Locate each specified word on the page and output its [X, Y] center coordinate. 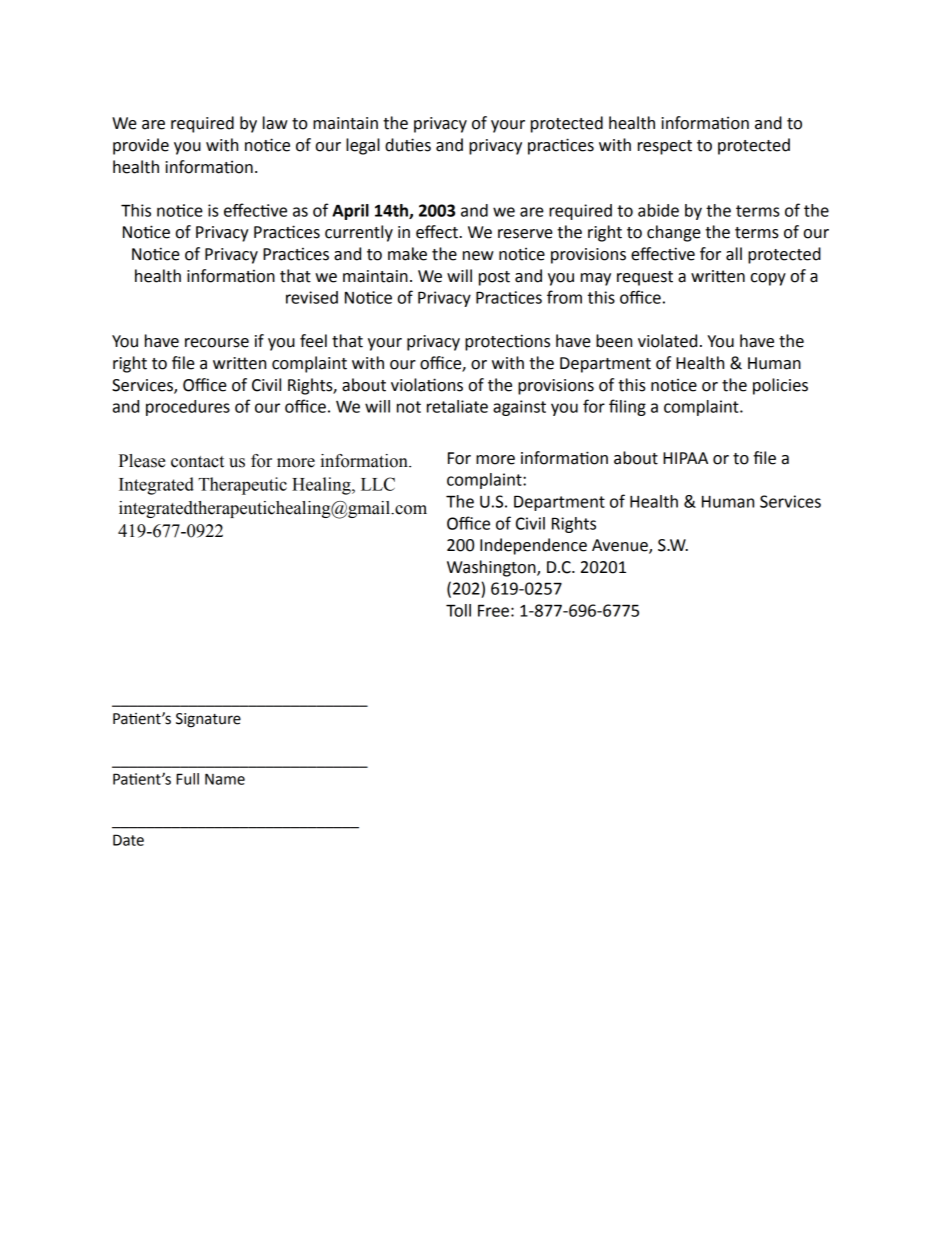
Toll [458, 610]
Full [187, 779]
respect [665, 147]
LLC [378, 484]
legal [363, 146]
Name [225, 779]
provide [141, 146]
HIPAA [685, 458]
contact [197, 462]
